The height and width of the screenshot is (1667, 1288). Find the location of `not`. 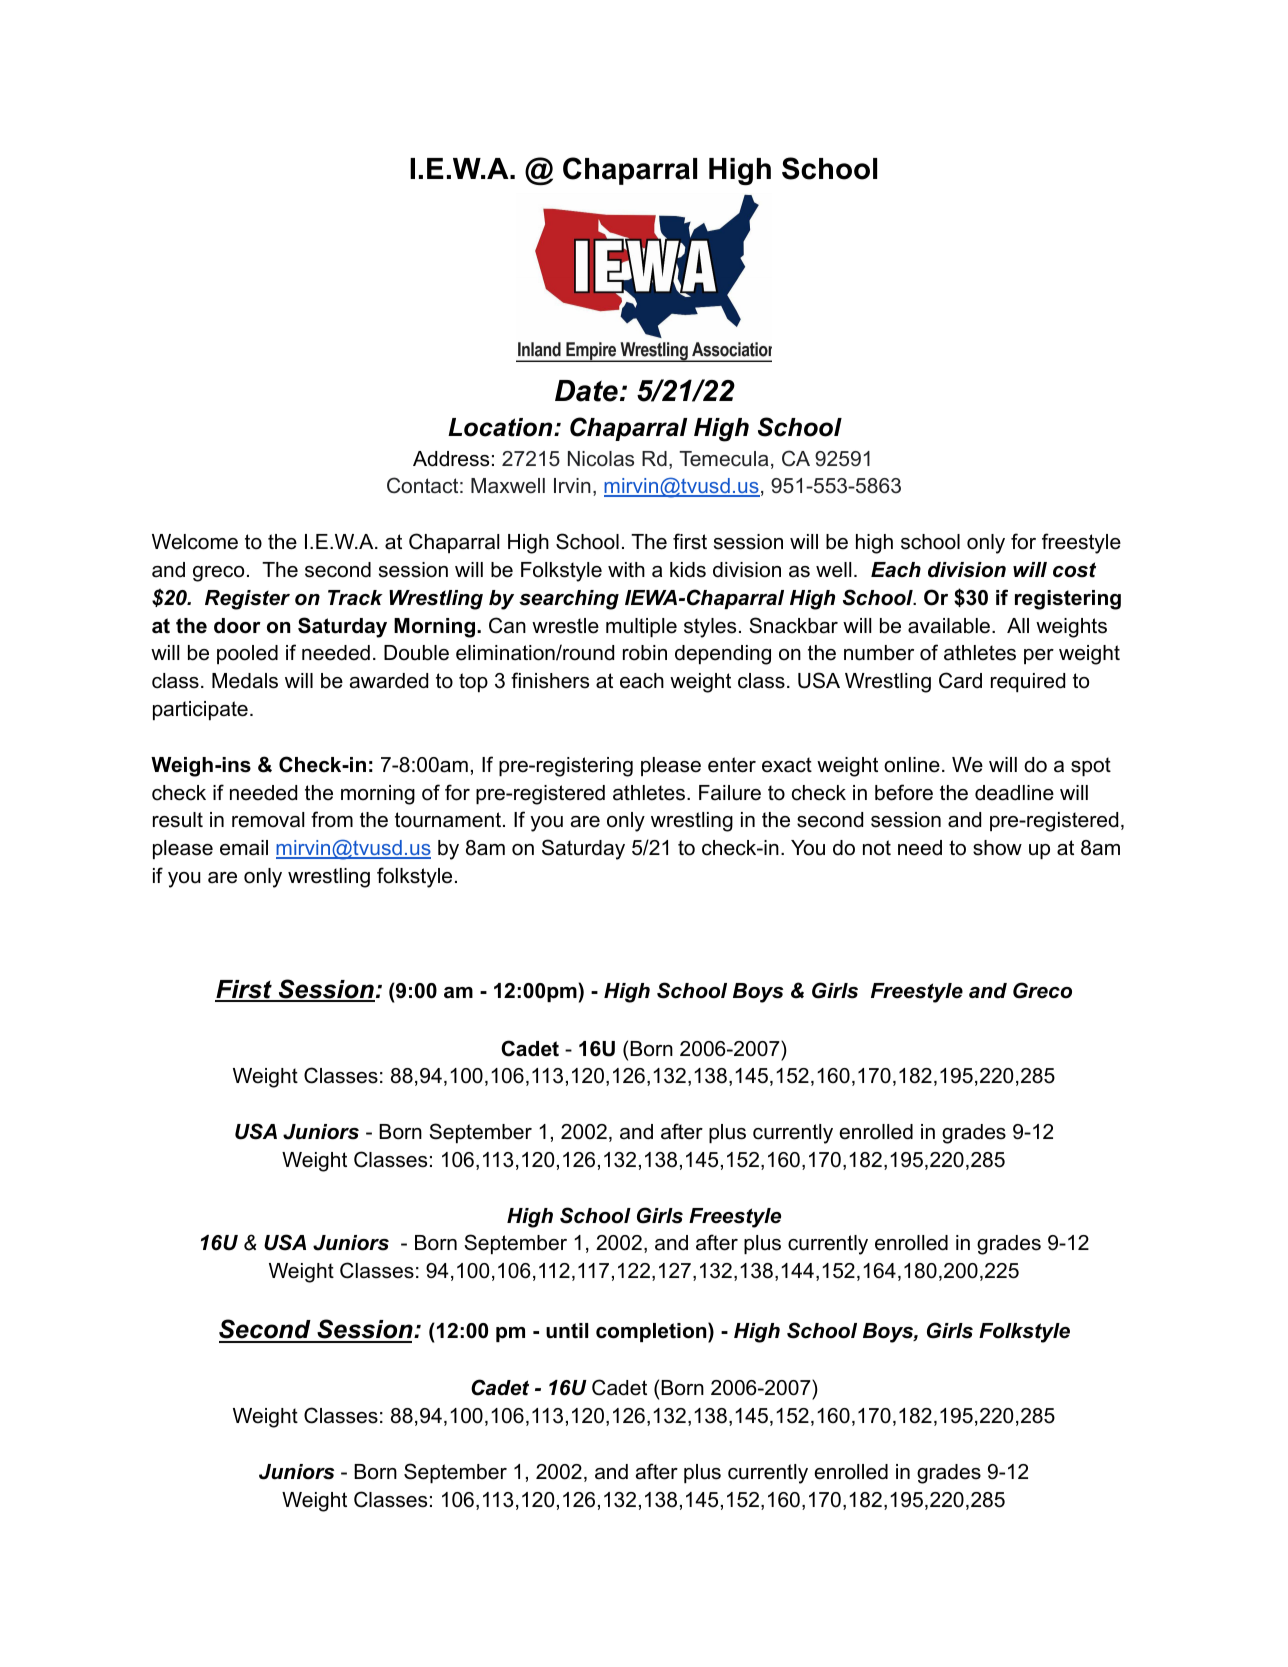

not is located at coordinates (877, 848).
